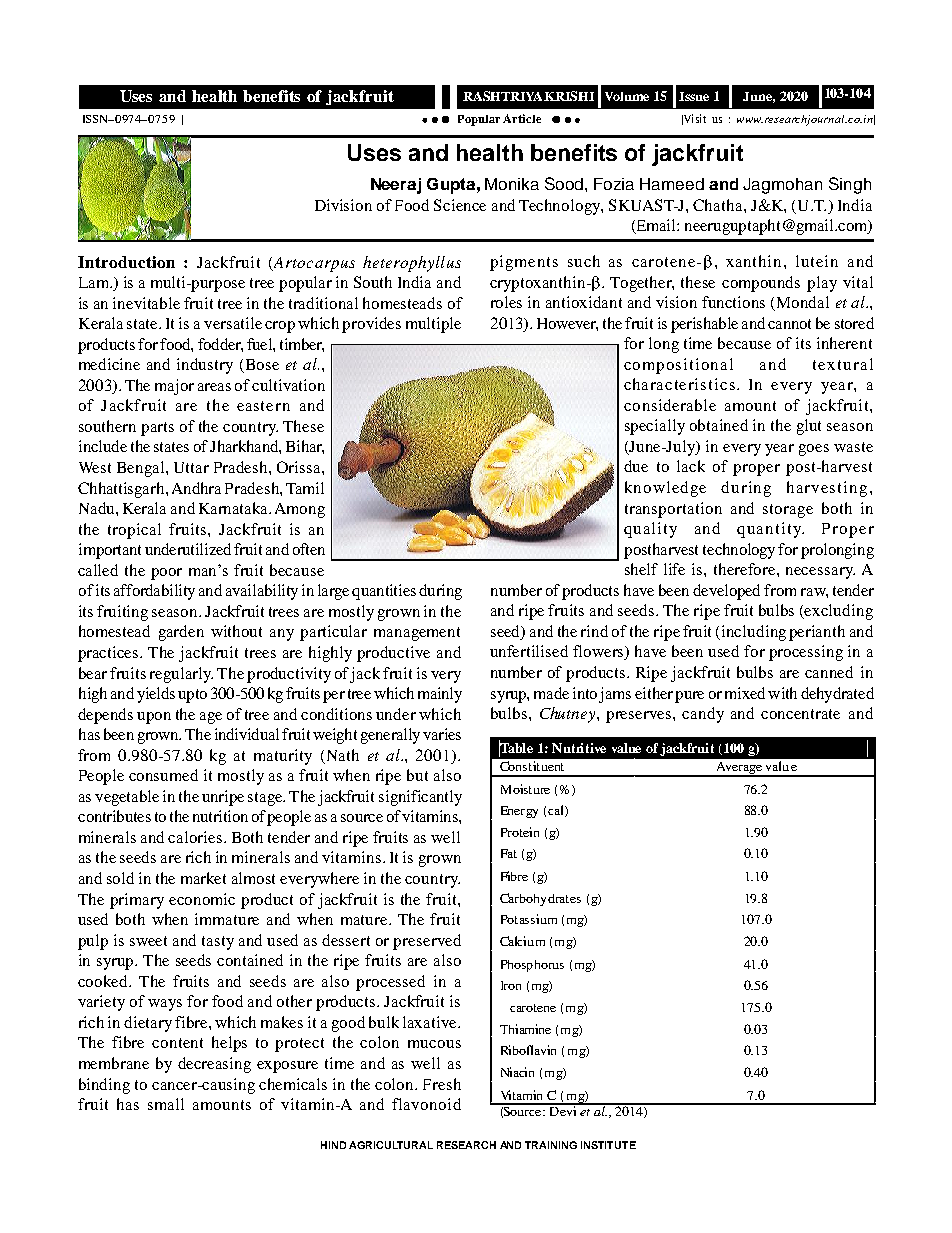 Image resolution: width=952 pixels, height=1233 pixels. Describe the element at coordinates (126, 262) in the image. I see `Introduction` at that location.
